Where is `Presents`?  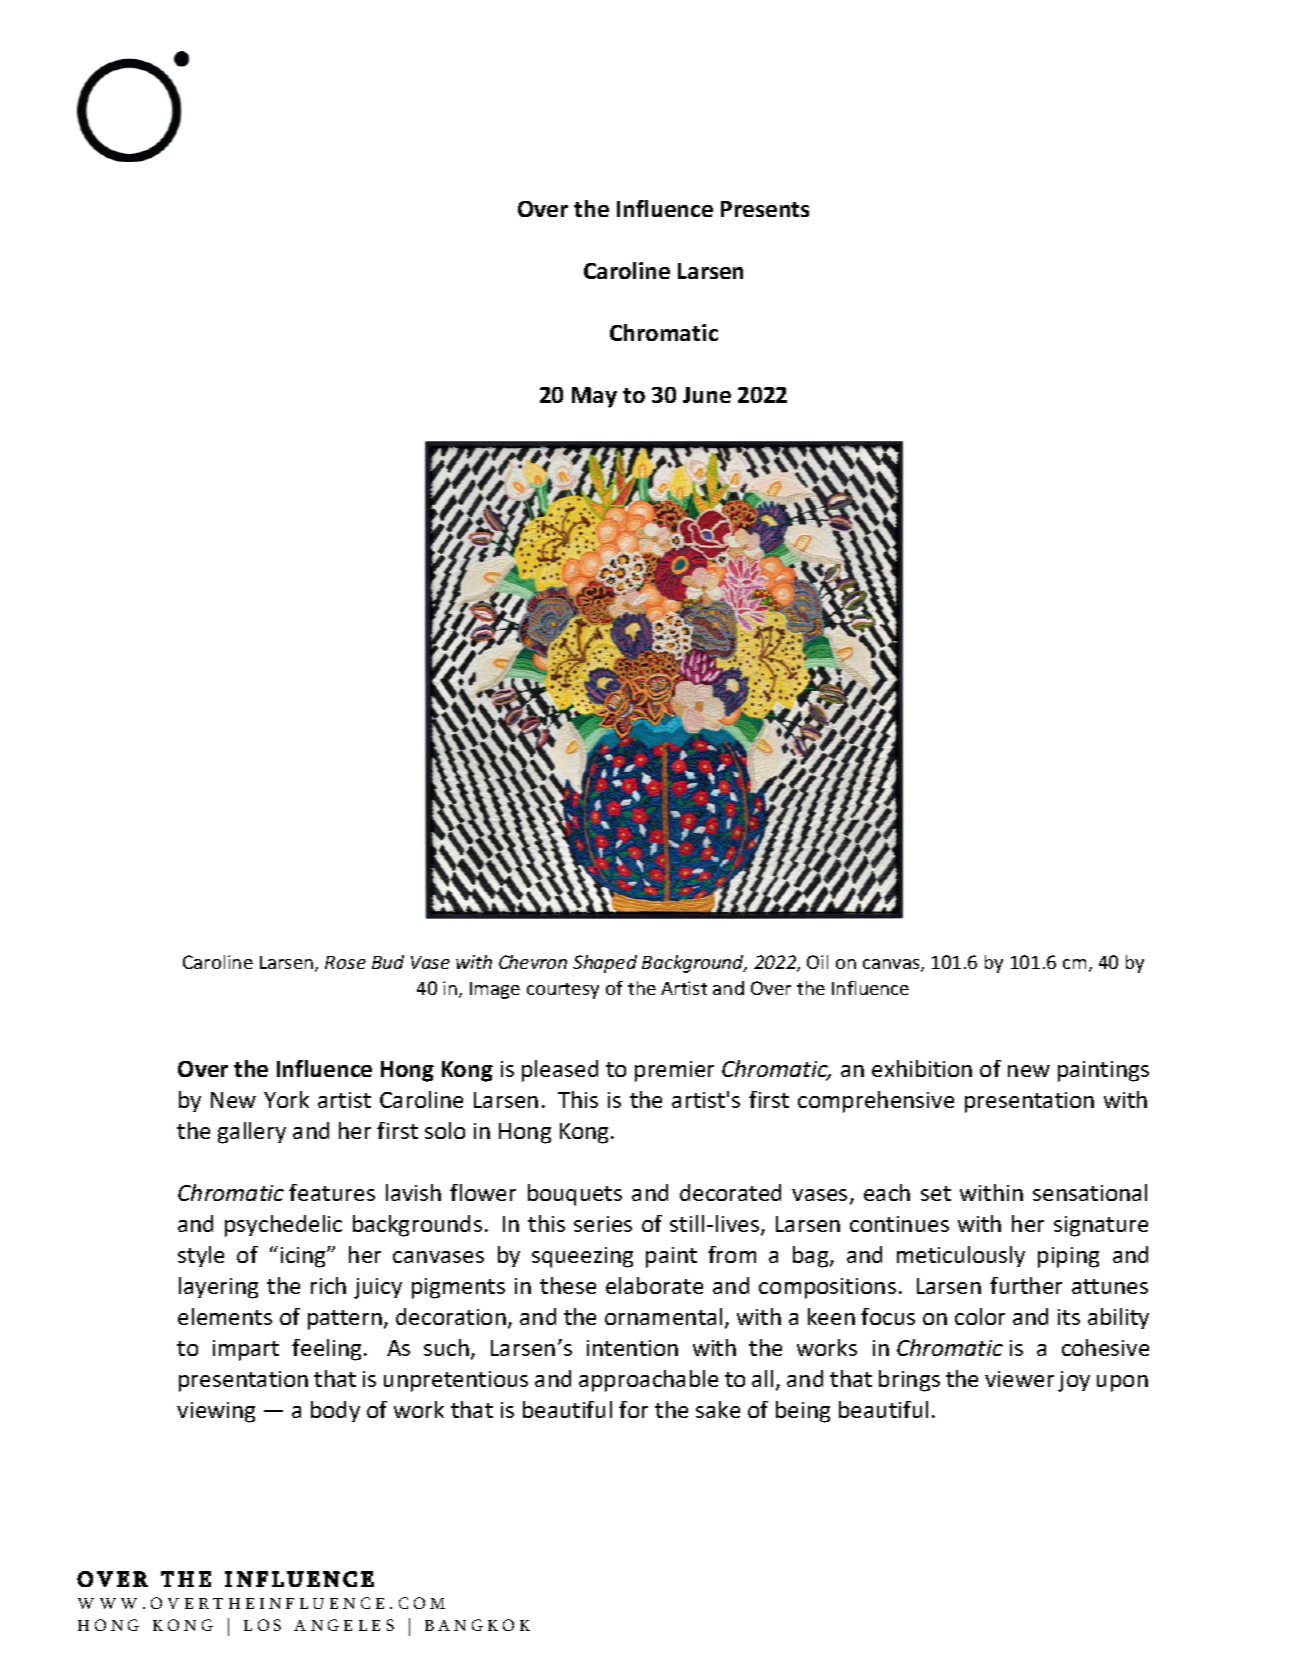 Presents is located at coordinates (765, 209).
